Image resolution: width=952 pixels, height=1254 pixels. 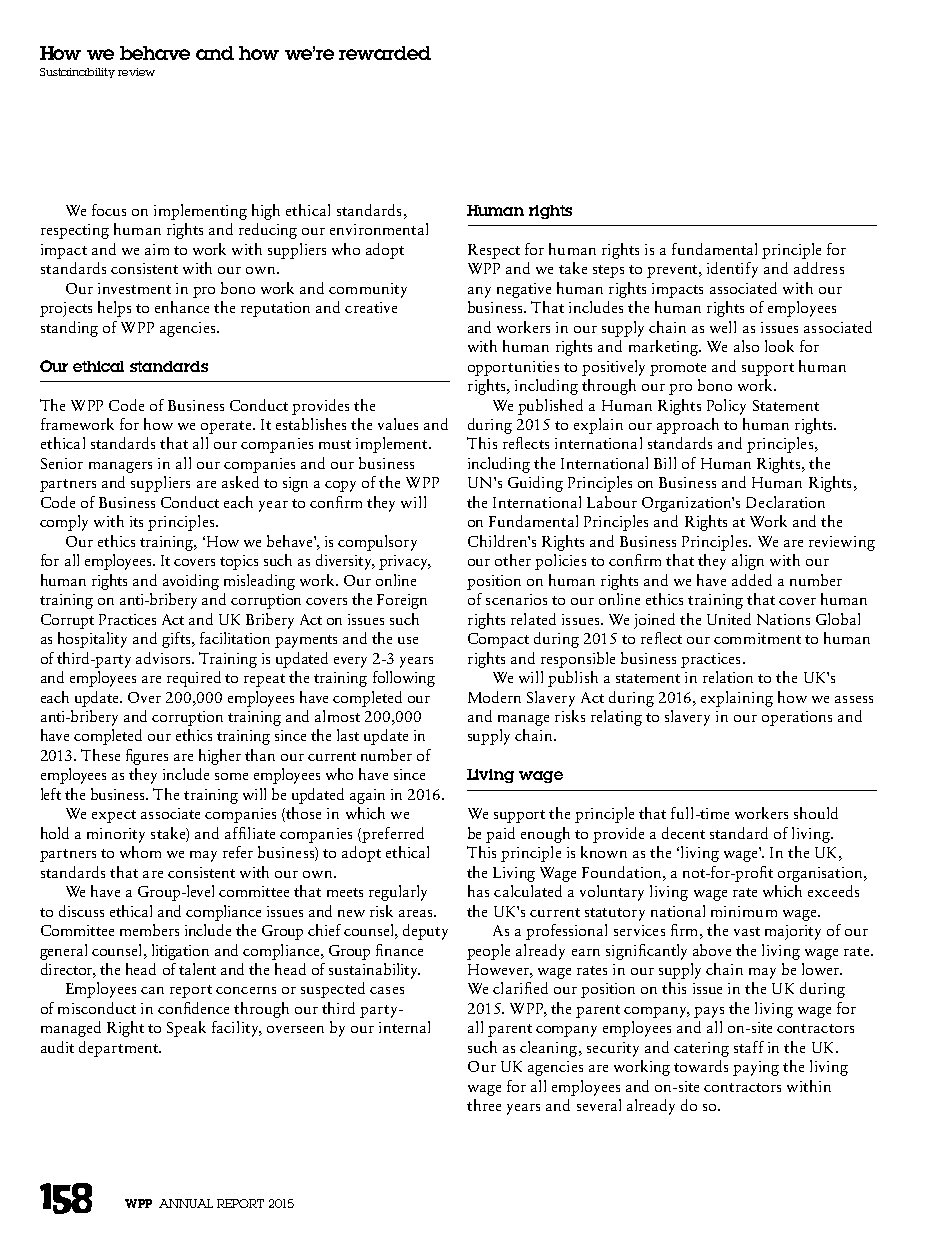 What do you see at coordinates (385, 53) in the screenshot?
I see `rewarded` at bounding box center [385, 53].
